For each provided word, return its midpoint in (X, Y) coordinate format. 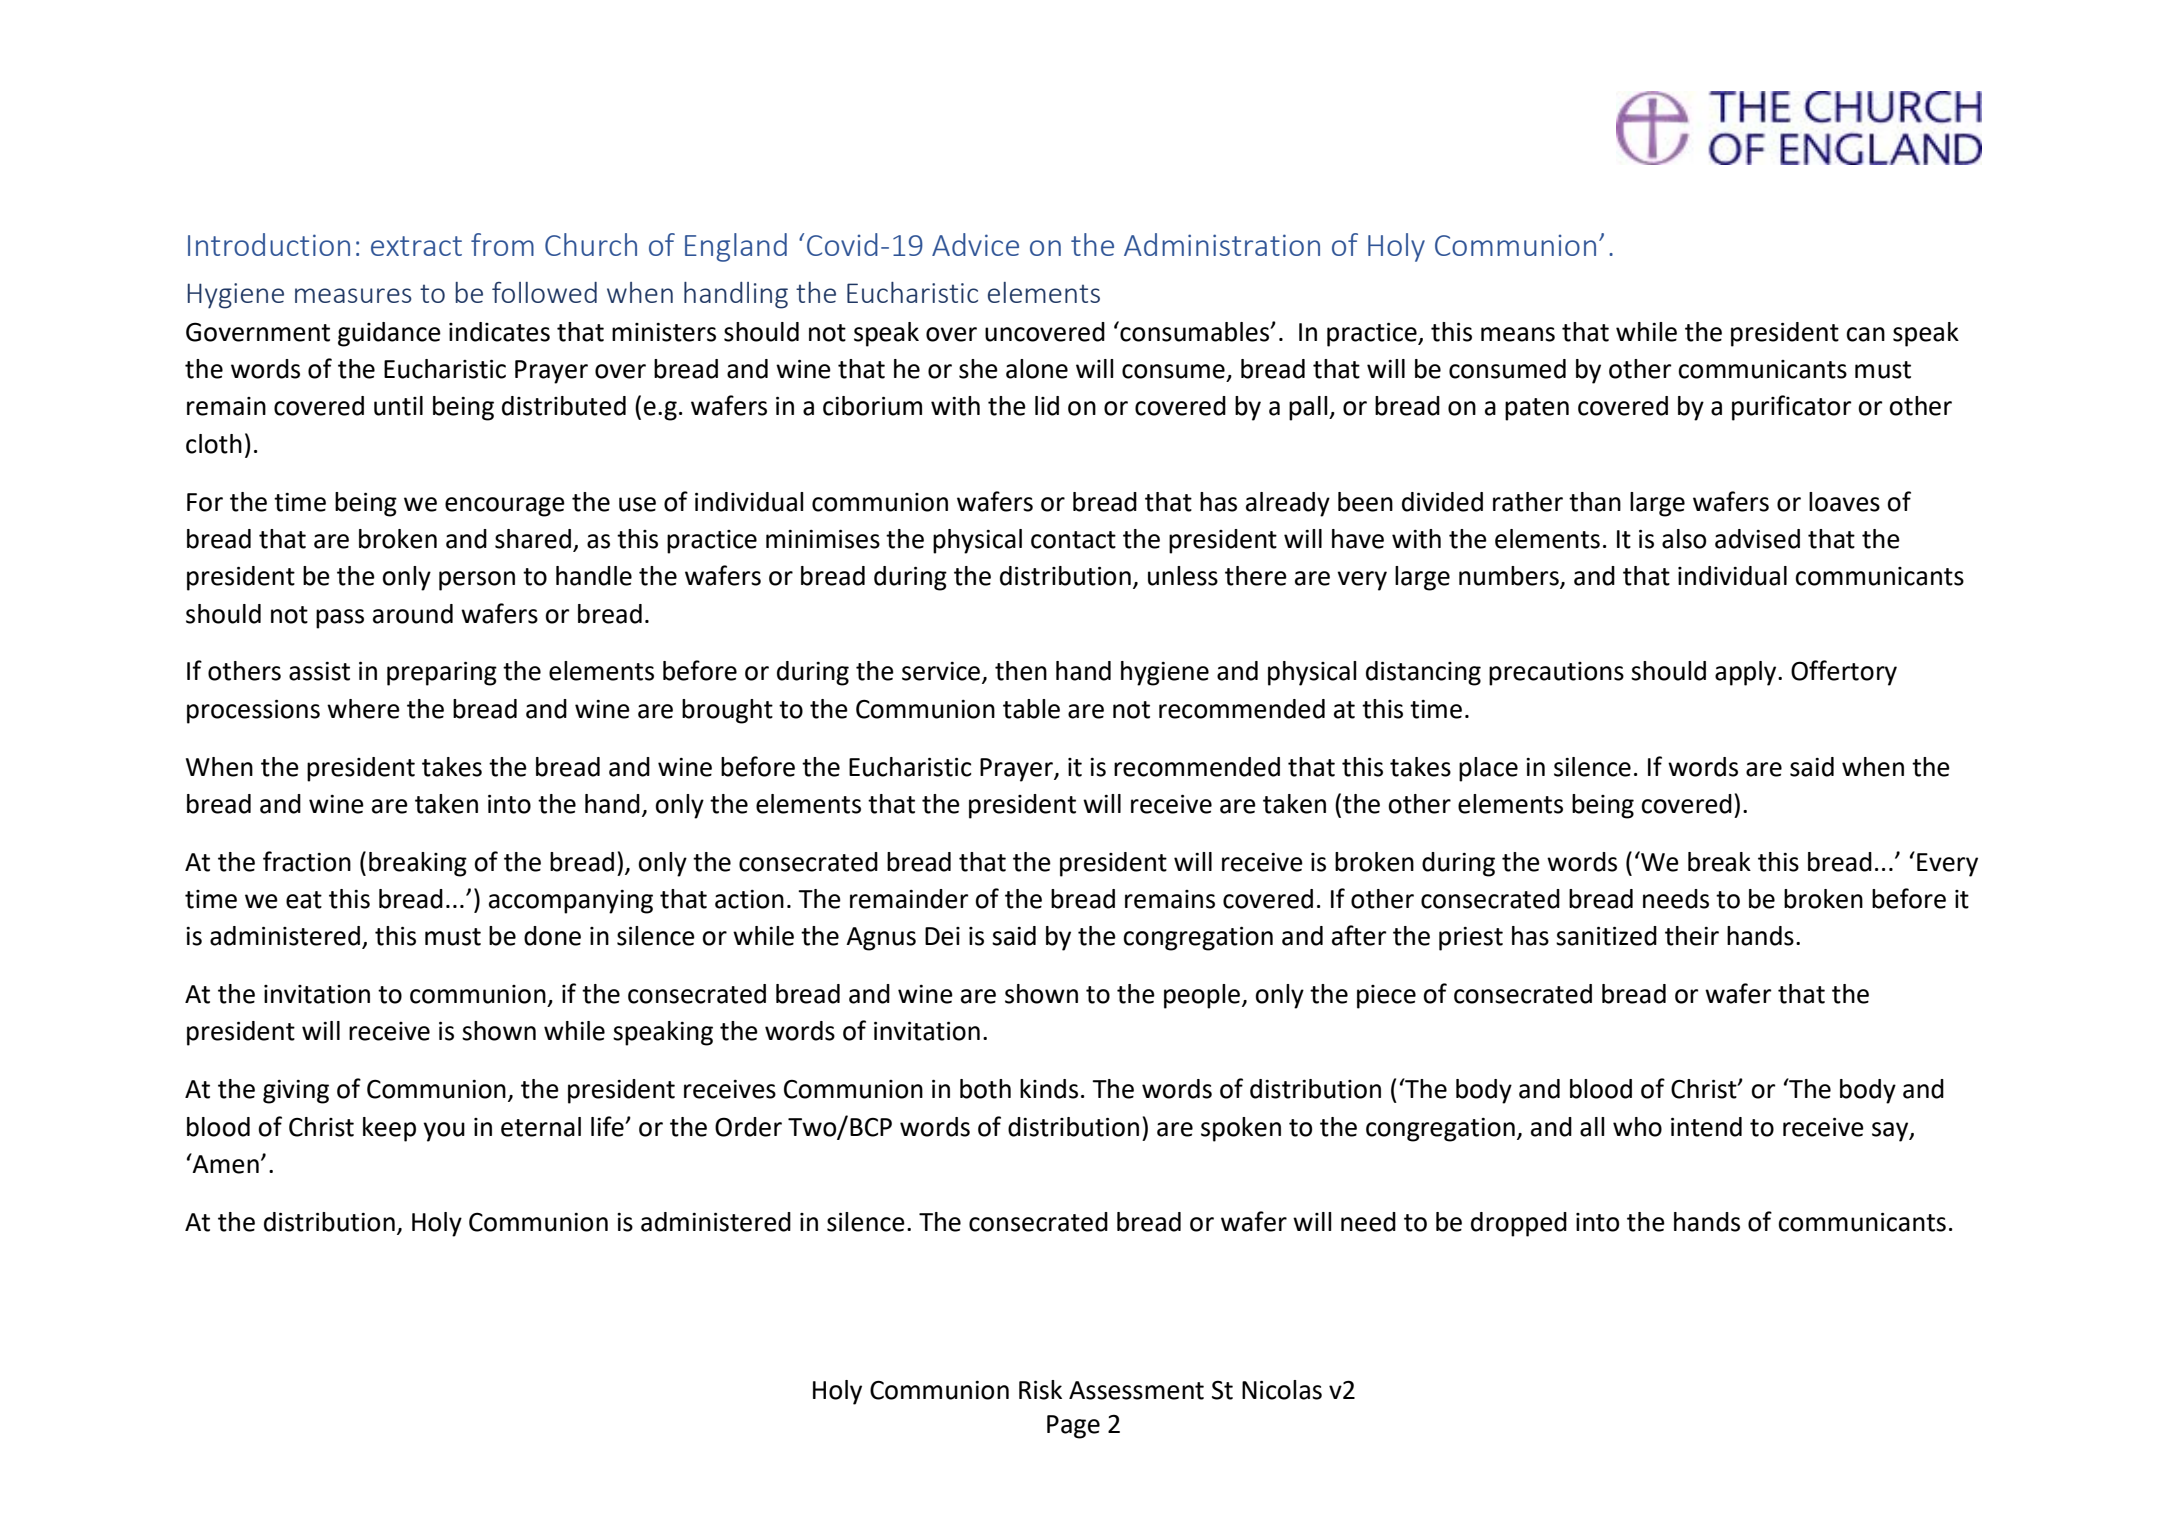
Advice (975, 244)
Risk (1040, 1390)
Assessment (1136, 1390)
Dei (942, 936)
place (1488, 769)
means (1518, 334)
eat (304, 900)
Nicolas (1282, 1390)
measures (353, 295)
